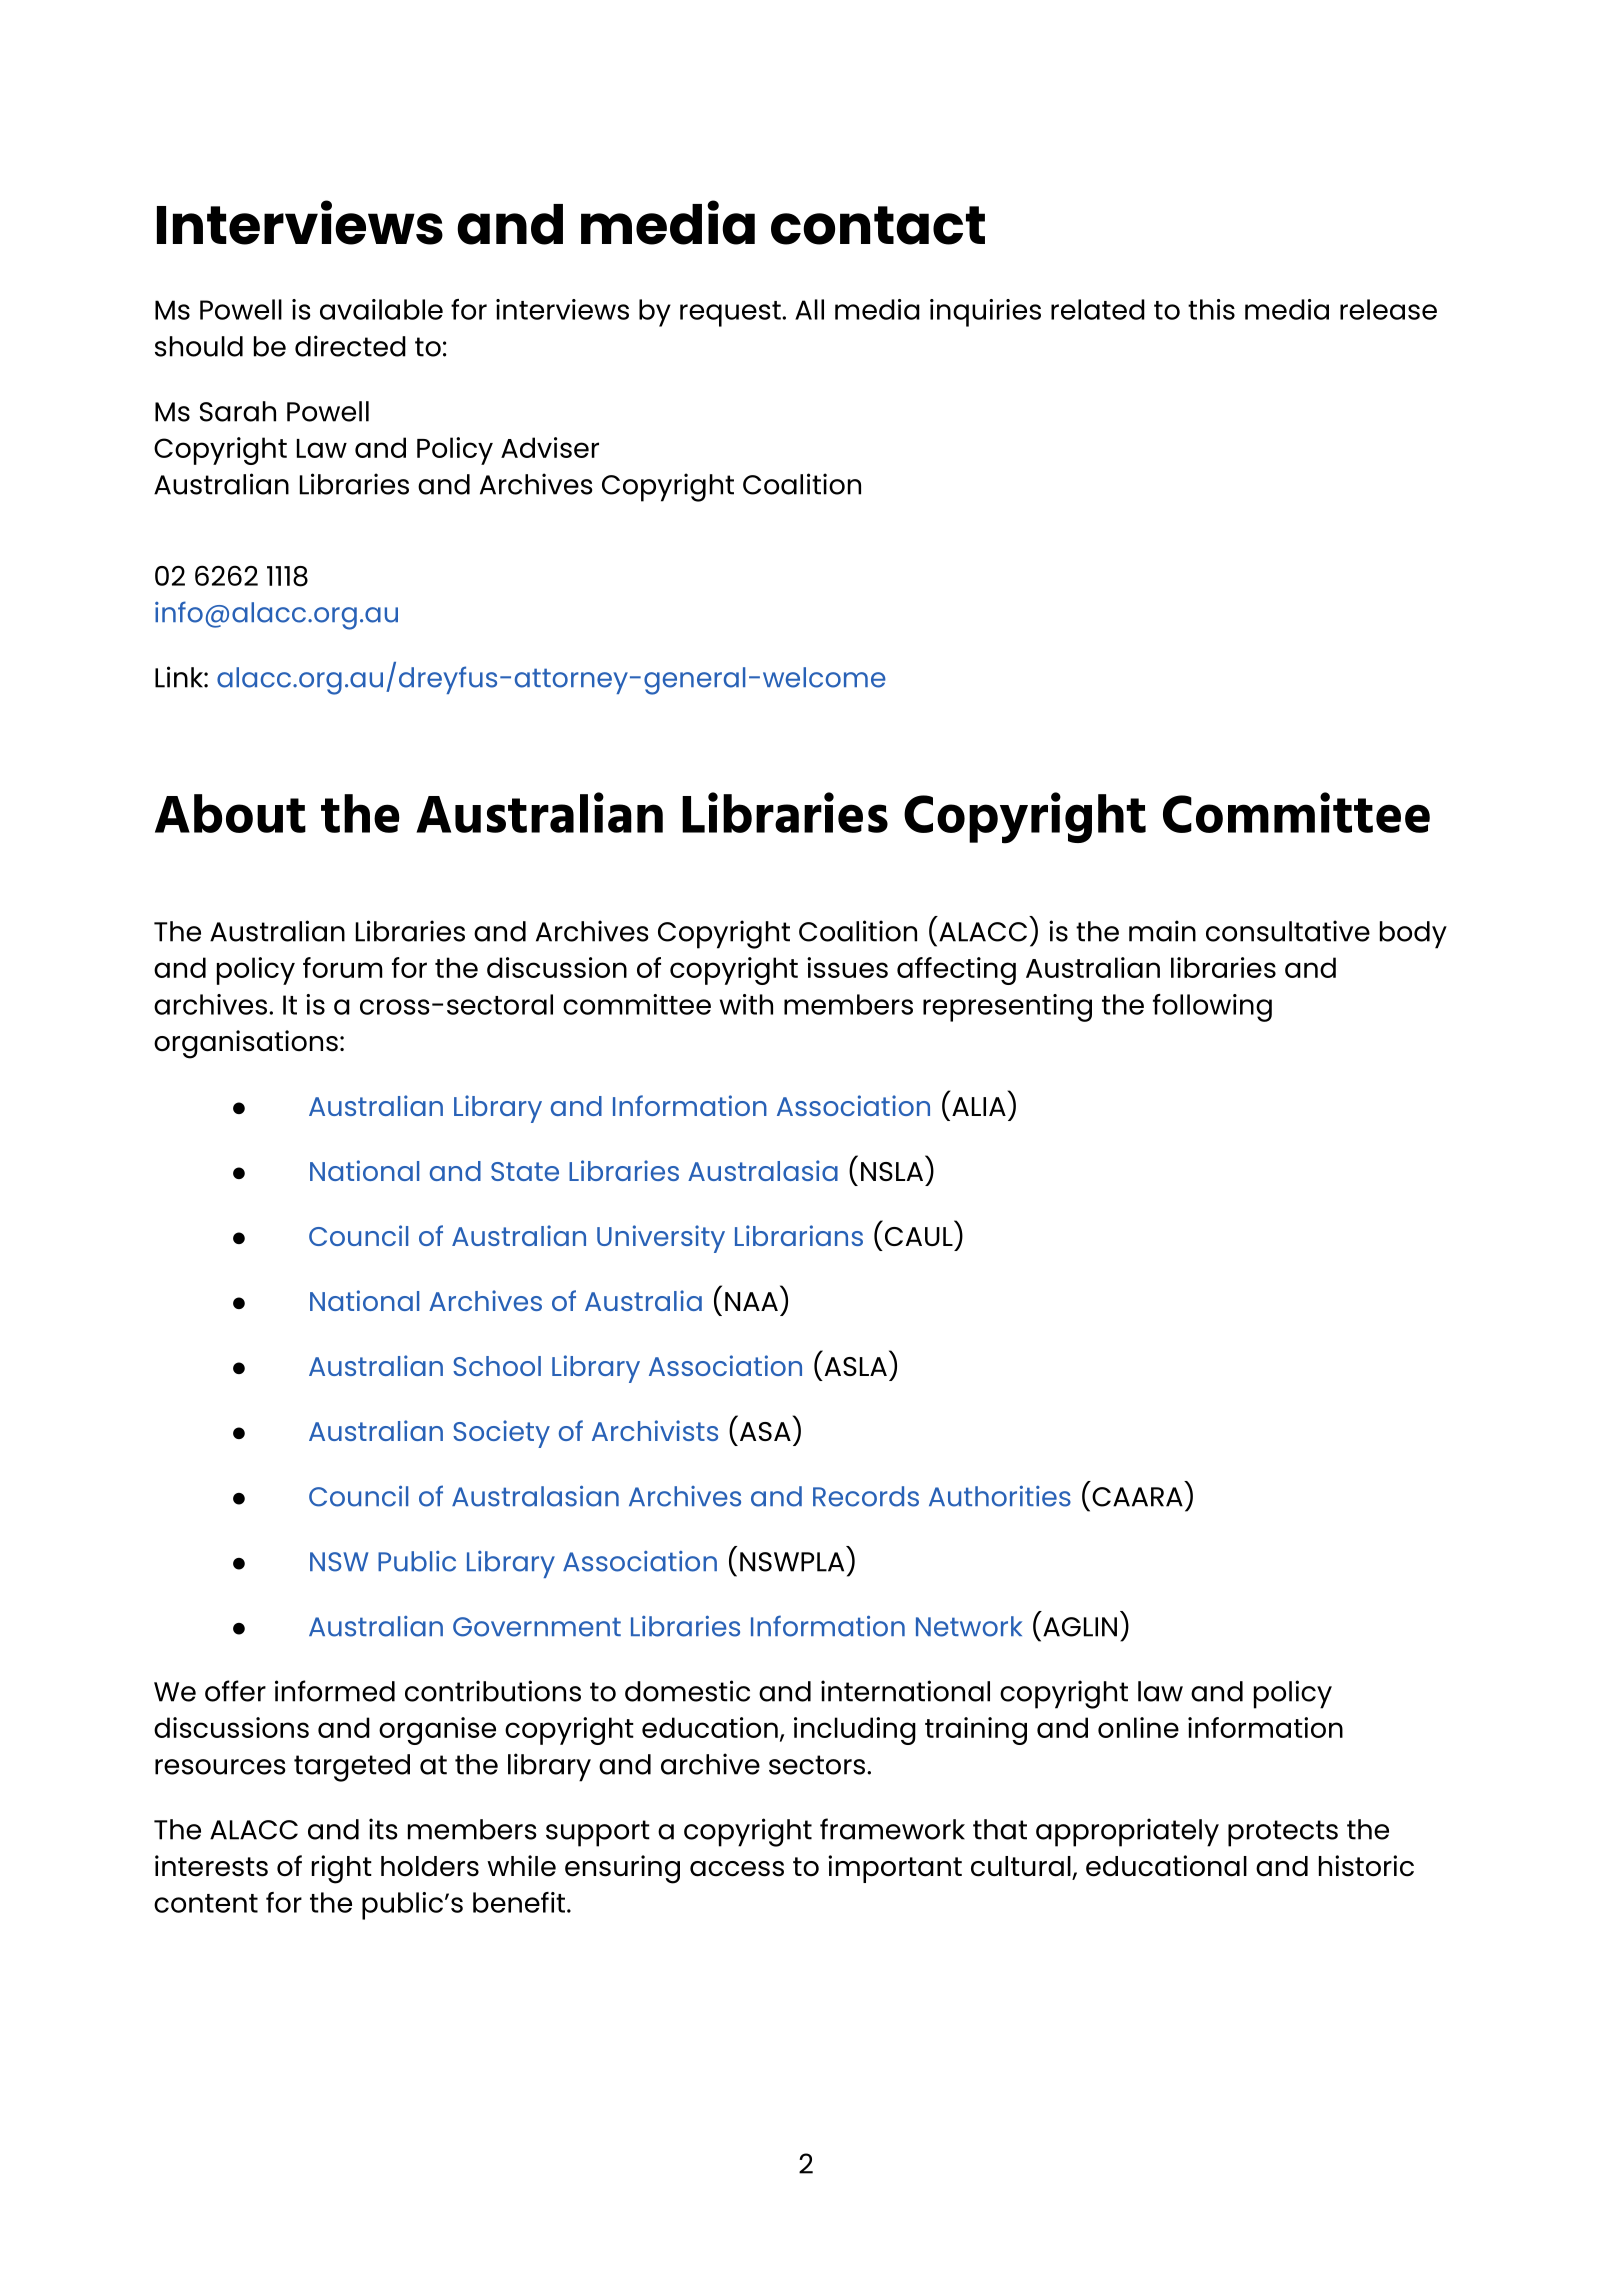 Image resolution: width=1614 pixels, height=2281 pixels. Describe the element at coordinates (381, 309) in the screenshot. I see `available` at that location.
